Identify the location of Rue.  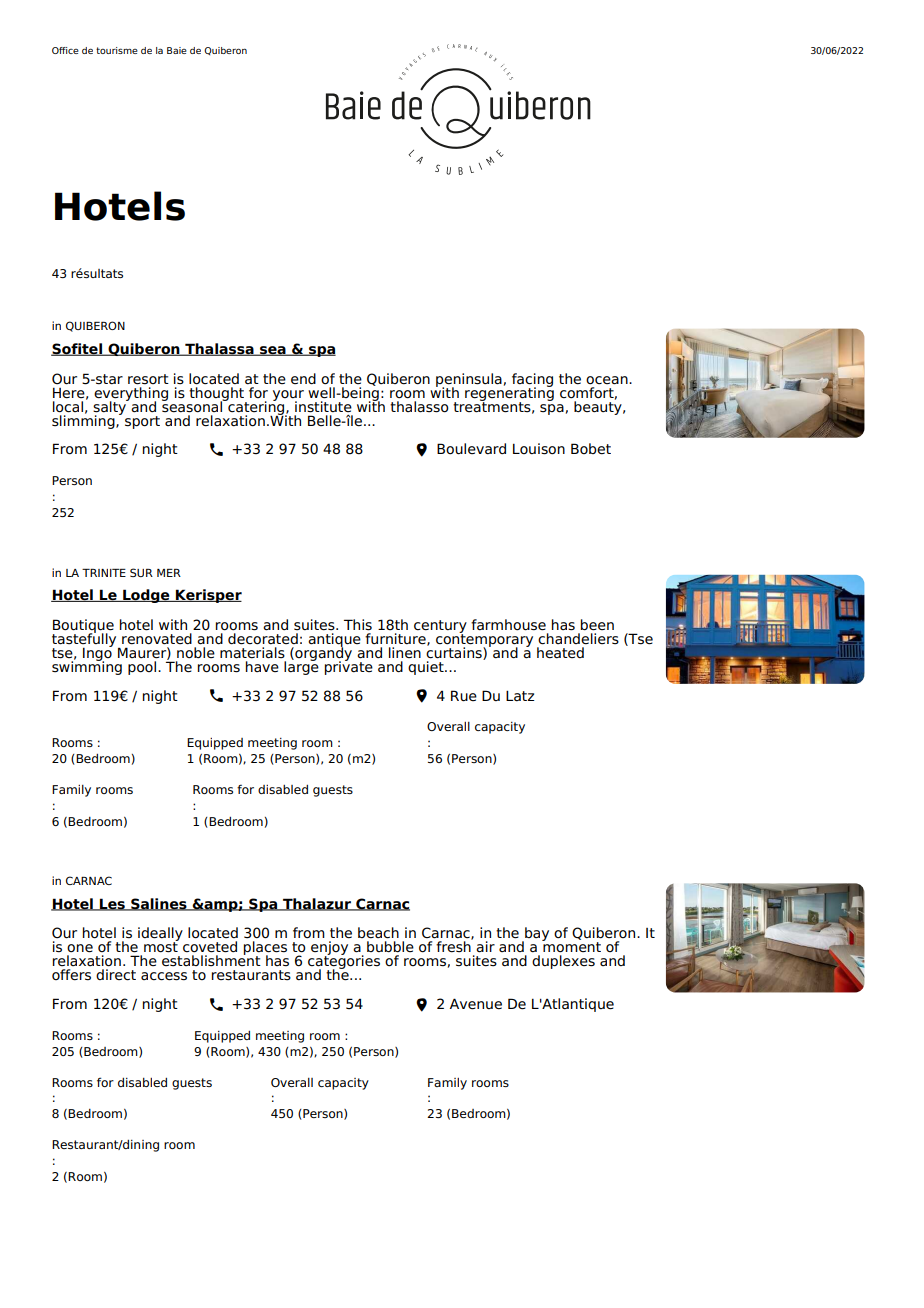
(464, 696).
